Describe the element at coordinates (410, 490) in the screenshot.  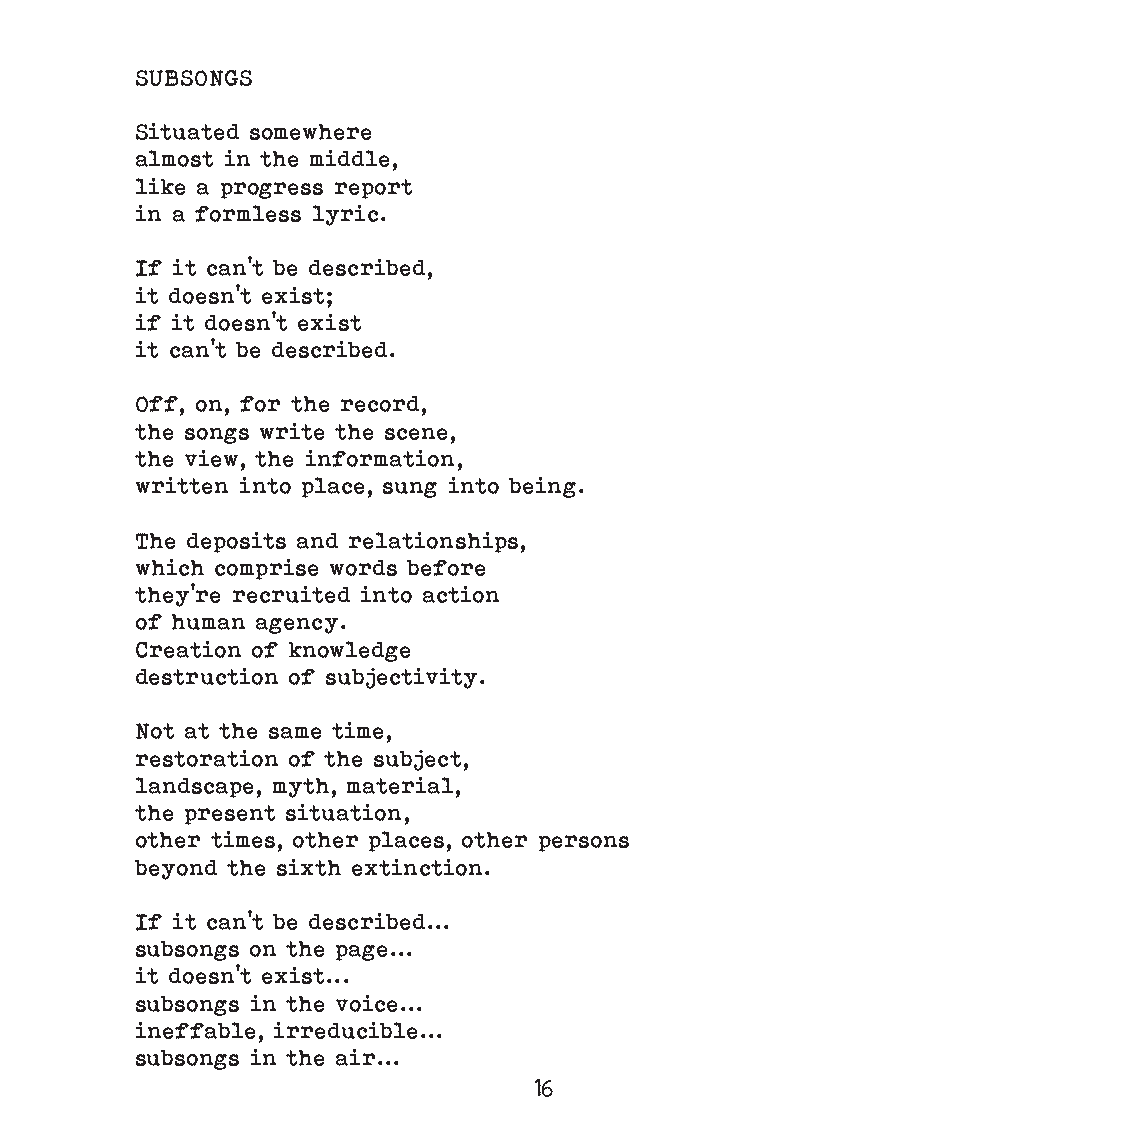
I see `sung` at that location.
